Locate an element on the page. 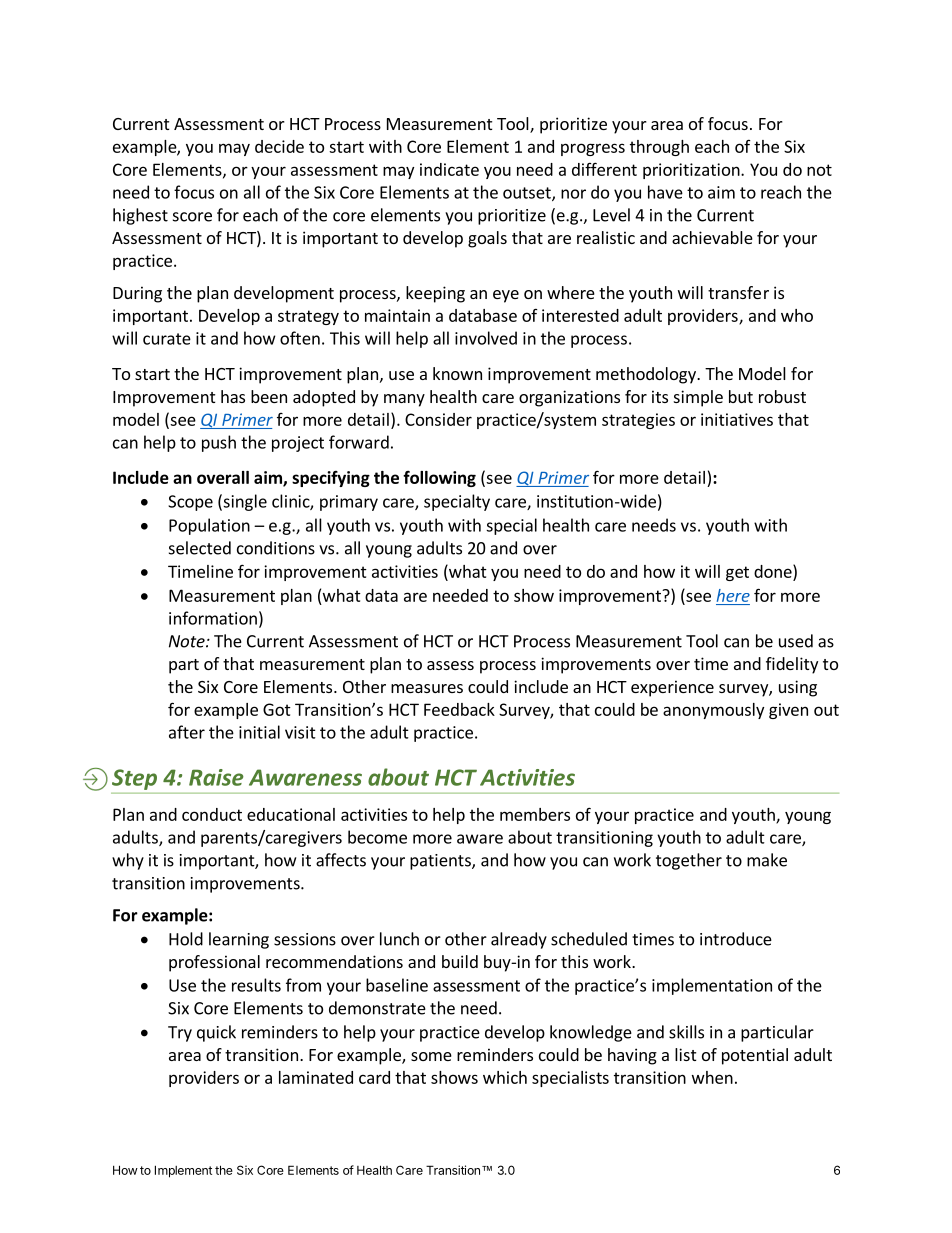  known is located at coordinates (457, 373).
